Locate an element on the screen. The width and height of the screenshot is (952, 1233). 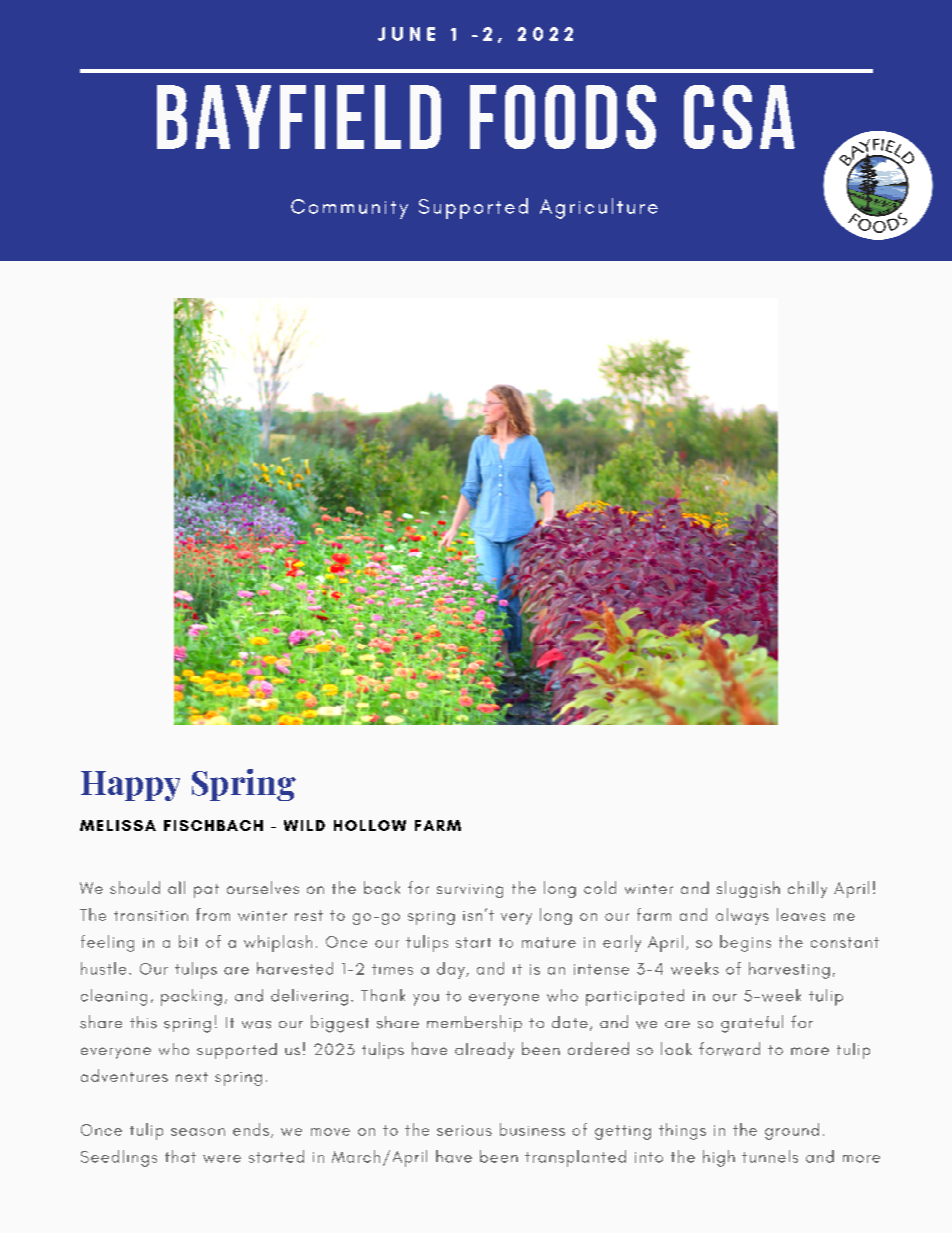
MELISSA is located at coordinates (118, 825).
